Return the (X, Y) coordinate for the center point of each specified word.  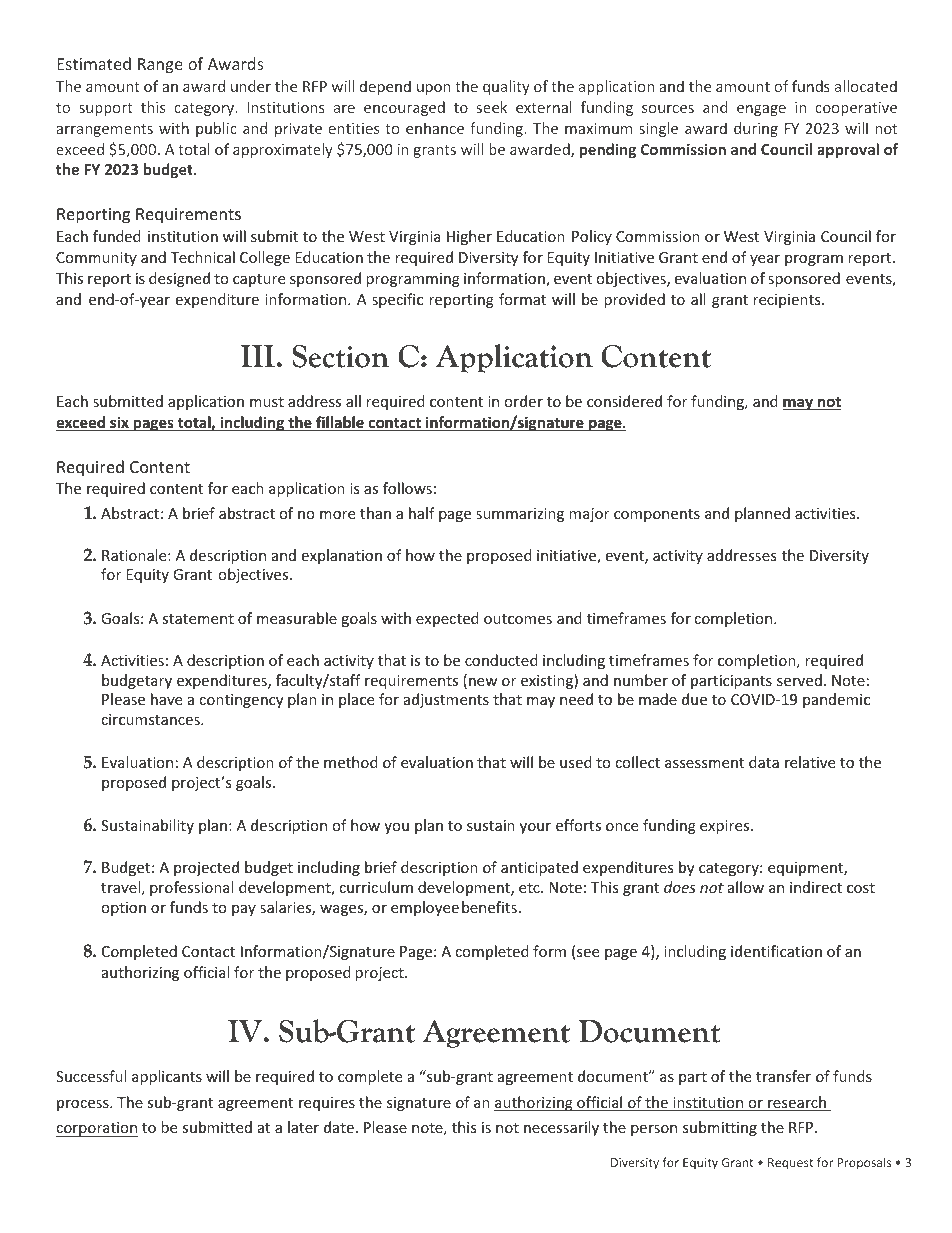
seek (492, 107)
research (797, 1103)
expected (447, 619)
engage (761, 110)
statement (198, 619)
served (799, 680)
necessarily (561, 1128)
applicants (167, 1077)
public (216, 129)
